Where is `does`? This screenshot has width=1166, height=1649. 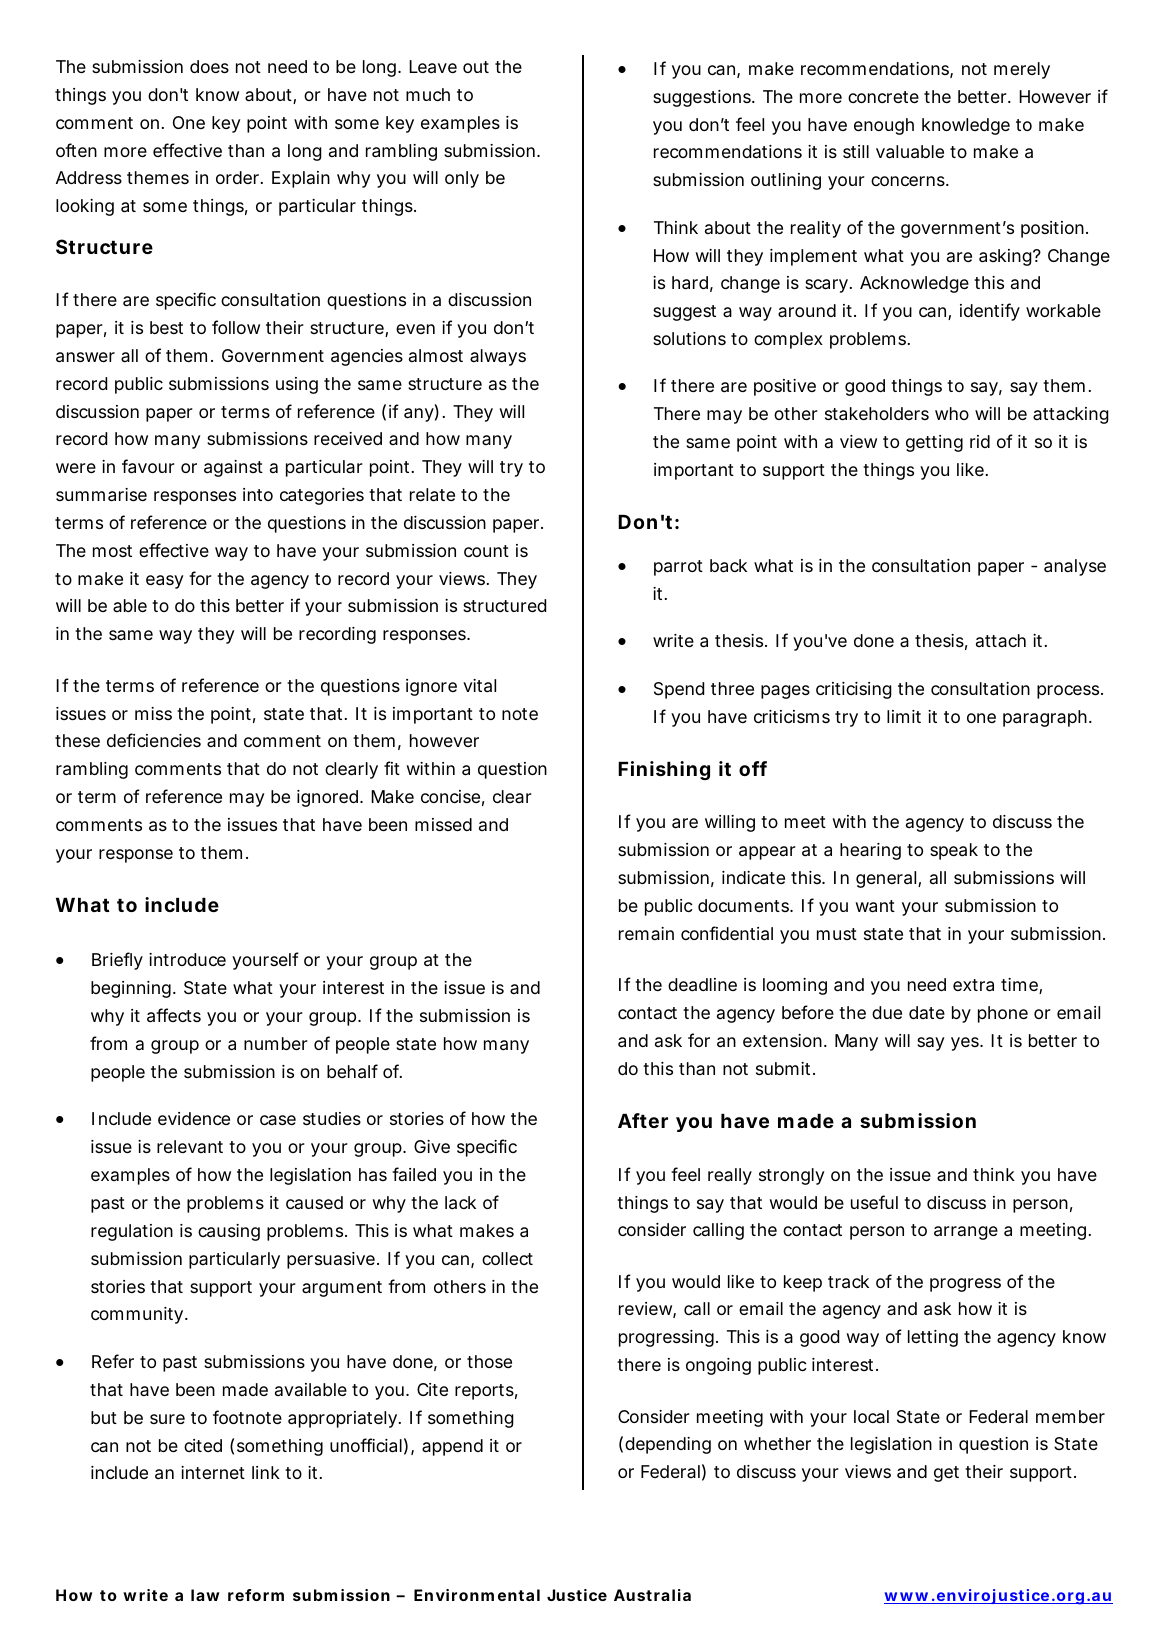
does is located at coordinates (209, 66).
